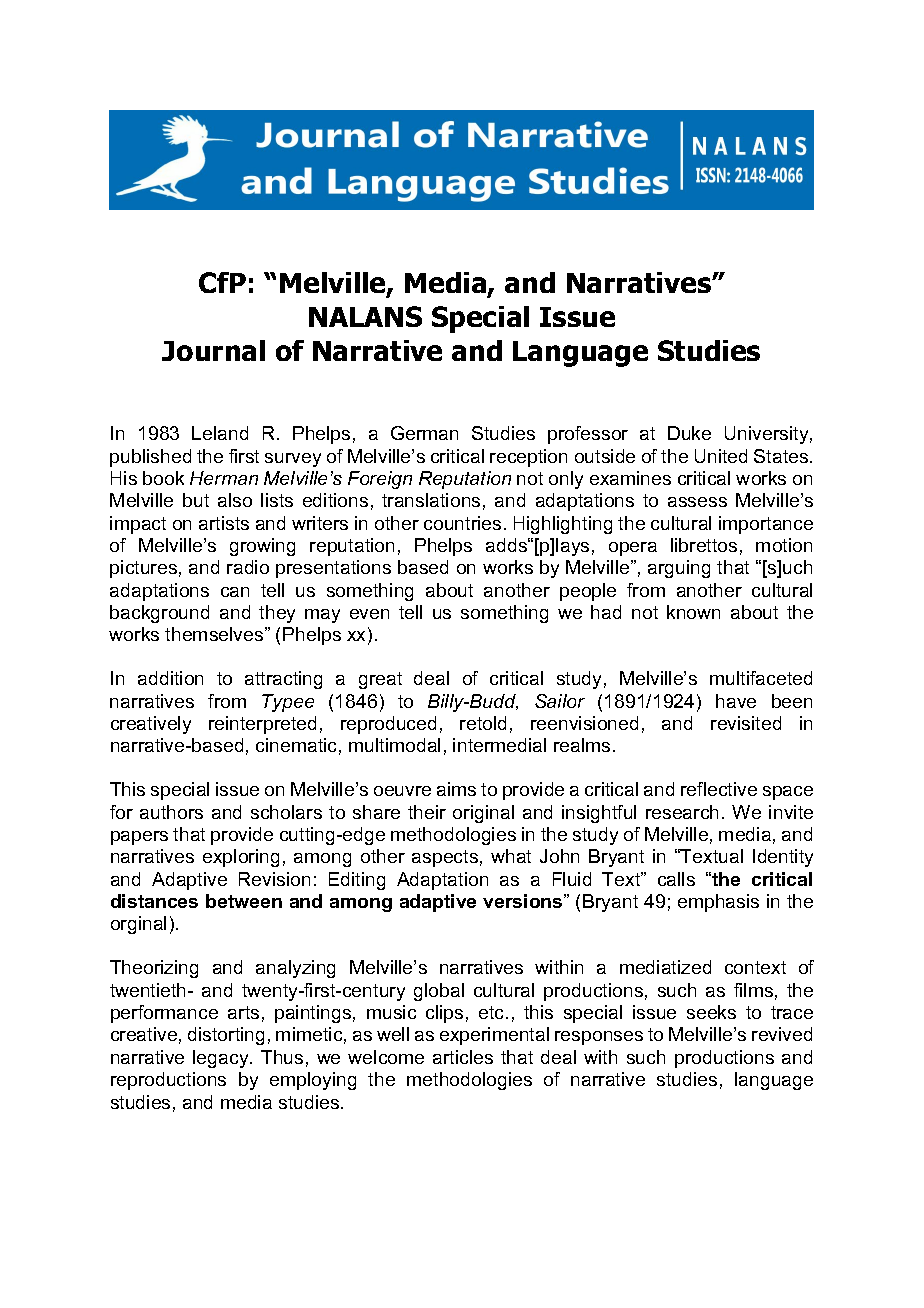 This screenshot has width=924, height=1308. I want to click on German, so click(424, 433).
